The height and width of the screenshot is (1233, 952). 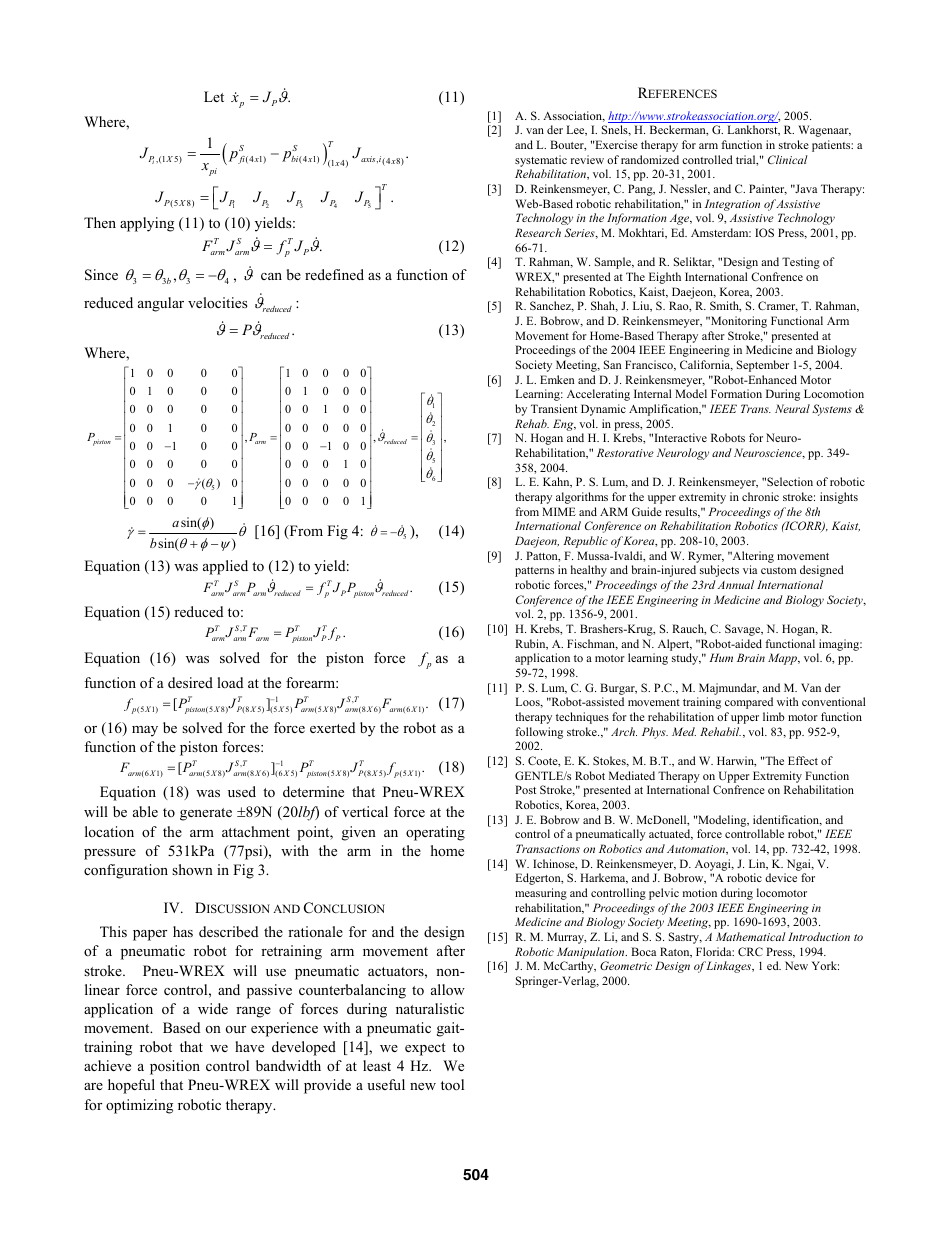 What do you see at coordinates (559, 511) in the screenshot?
I see `MIME` at bounding box center [559, 511].
